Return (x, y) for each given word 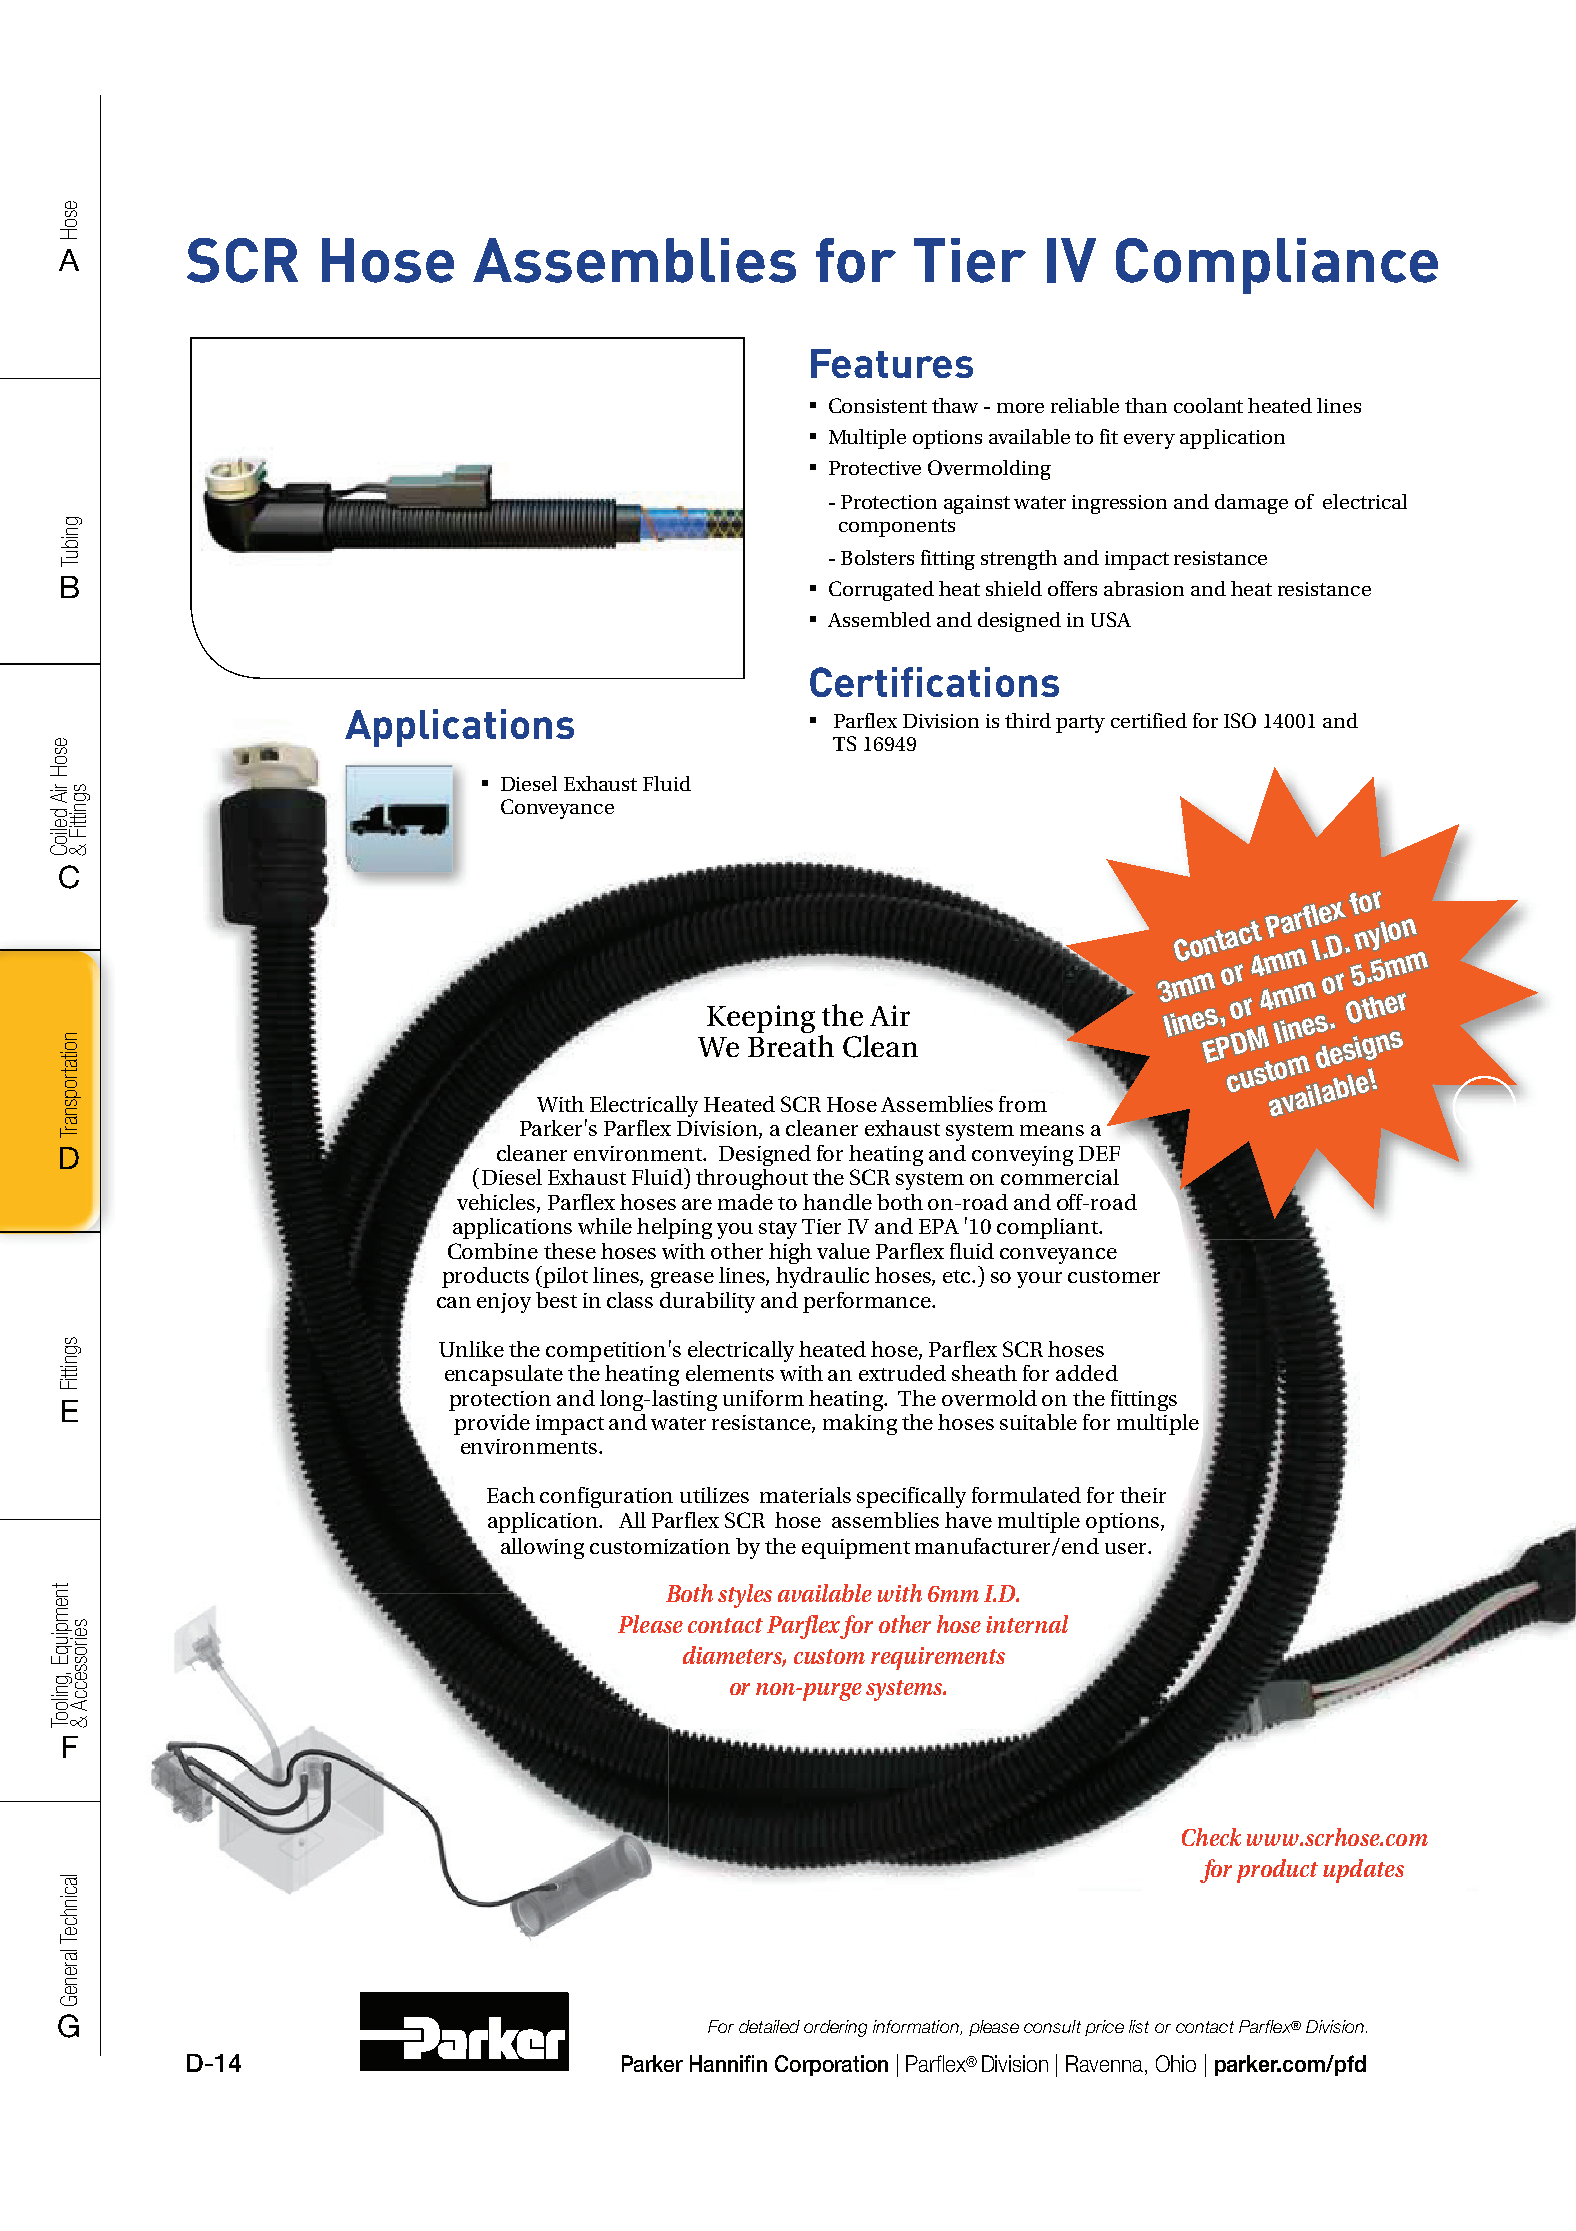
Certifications (934, 682)
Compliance (1277, 266)
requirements (938, 1658)
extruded (902, 1373)
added (1087, 1373)
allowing (542, 1548)
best (556, 1300)
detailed (769, 2026)
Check (1211, 1837)
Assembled (879, 619)
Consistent (878, 405)
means (1052, 1130)
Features (892, 363)
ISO (1240, 720)
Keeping (761, 1019)
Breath (791, 1044)
